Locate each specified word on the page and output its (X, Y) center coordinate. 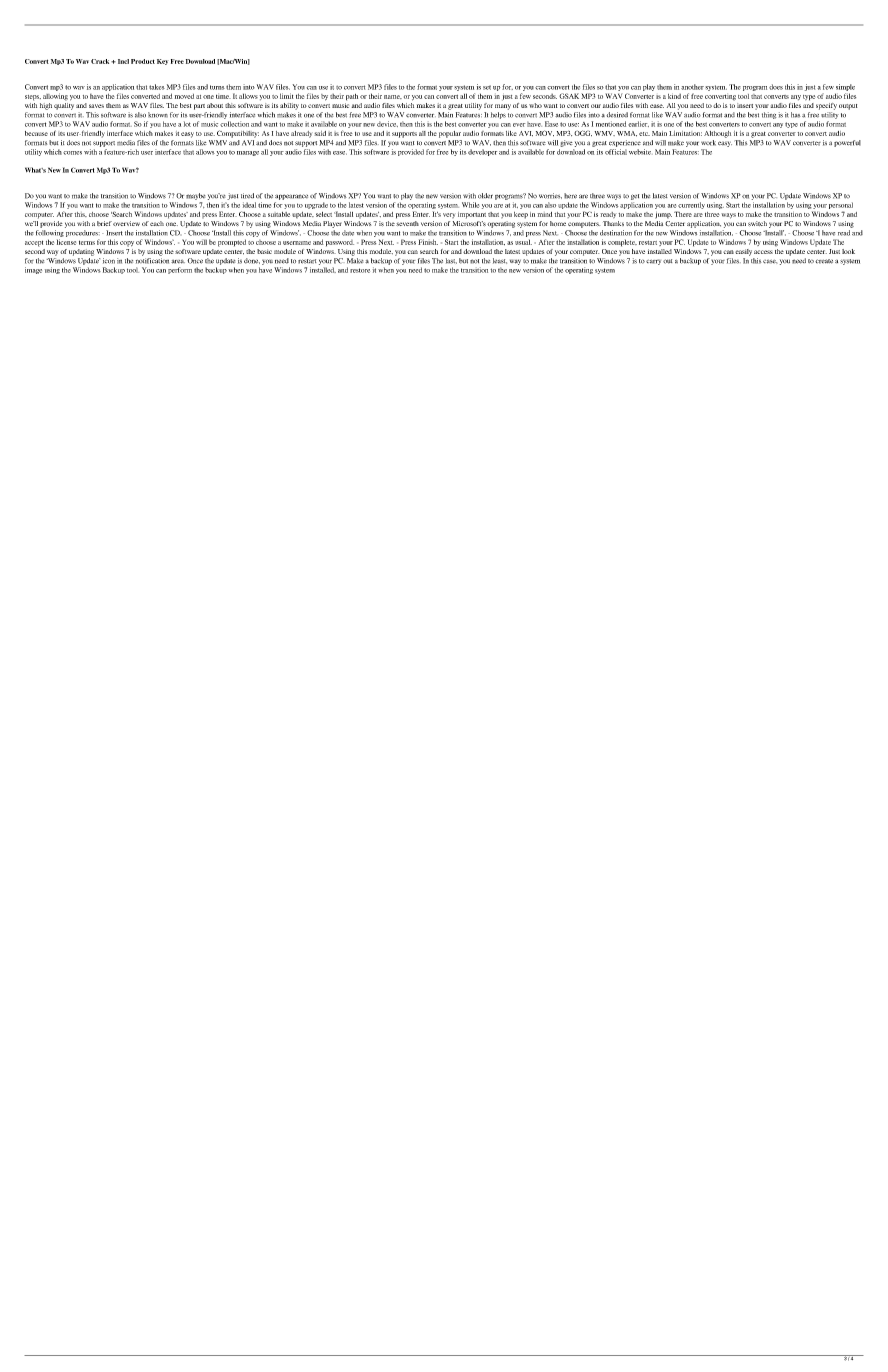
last (451, 261)
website (640, 152)
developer (482, 152)
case (770, 262)
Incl (122, 61)
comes (72, 153)
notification (152, 261)
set (487, 87)
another (692, 87)
